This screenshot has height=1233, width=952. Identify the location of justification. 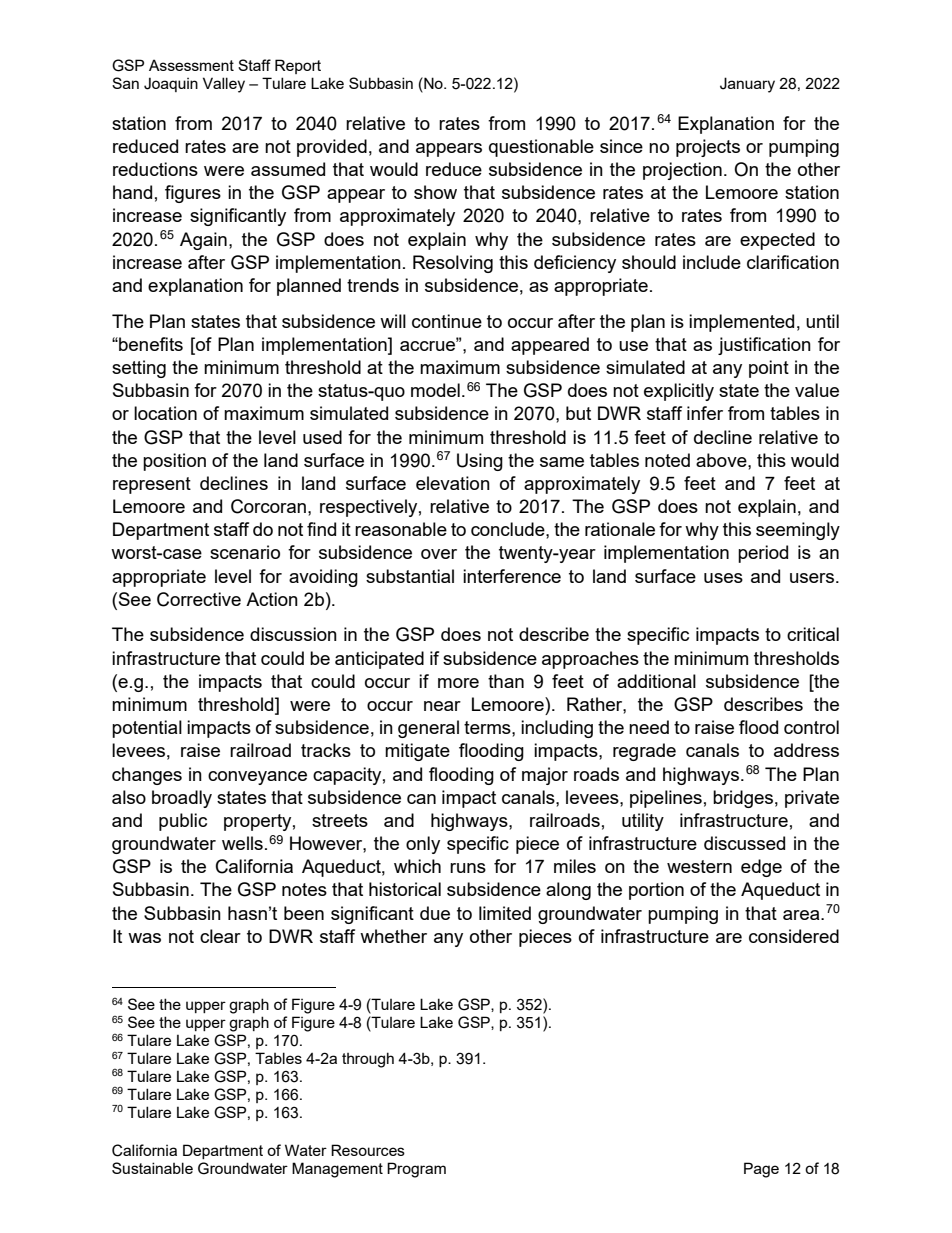
(764, 346).
